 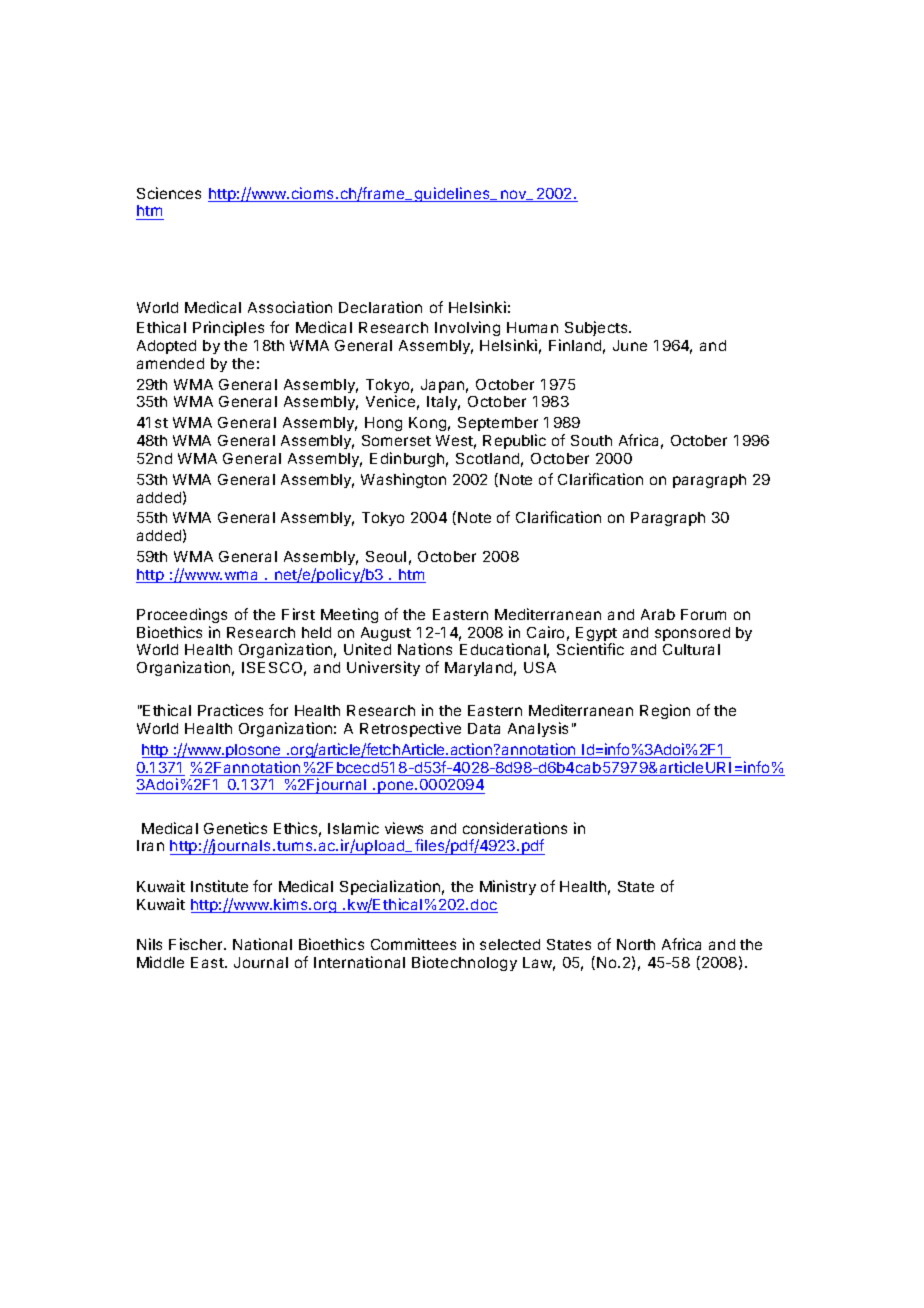 I want to click on Committees, so click(x=413, y=944).
